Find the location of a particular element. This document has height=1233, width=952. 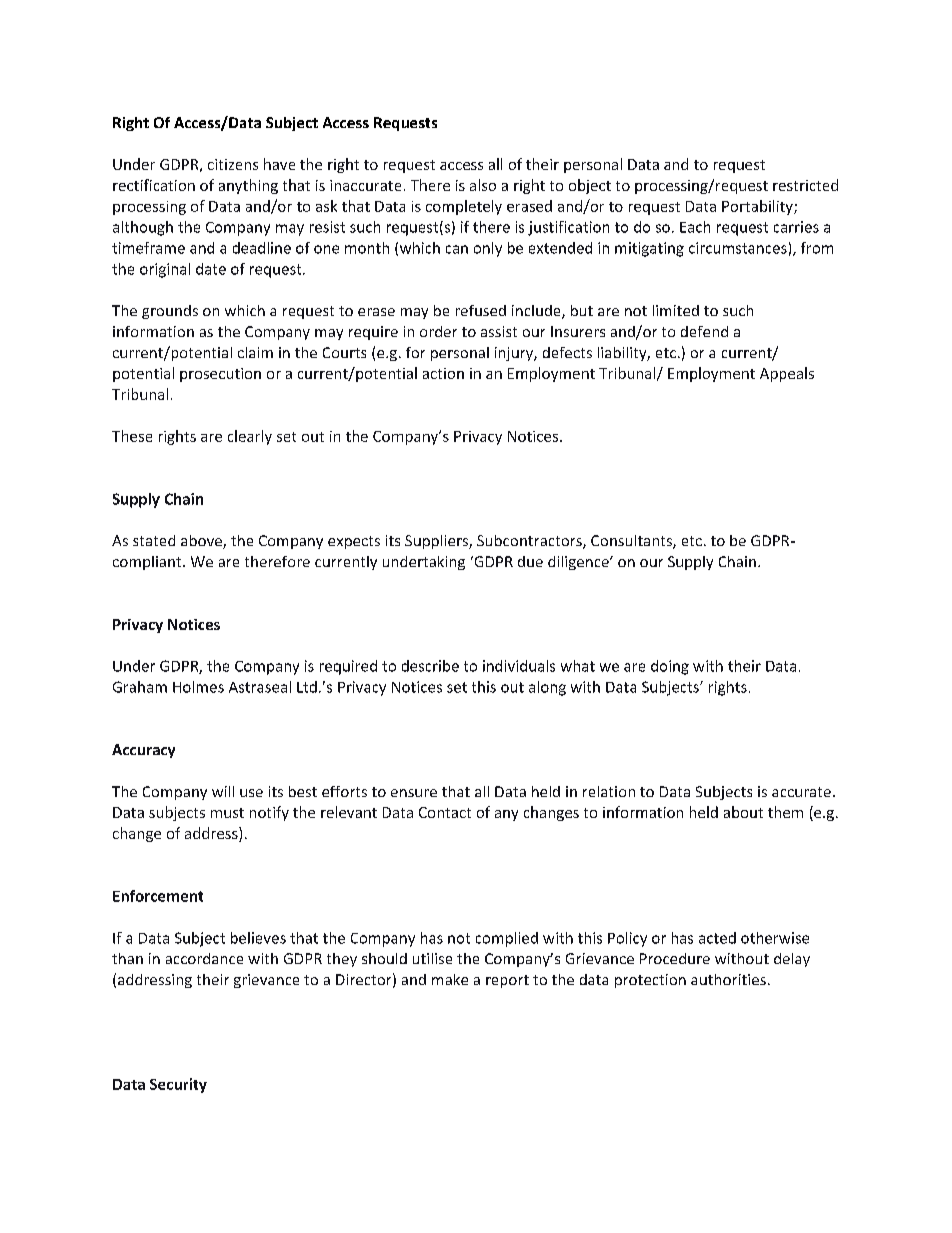

Security is located at coordinates (178, 1085).
